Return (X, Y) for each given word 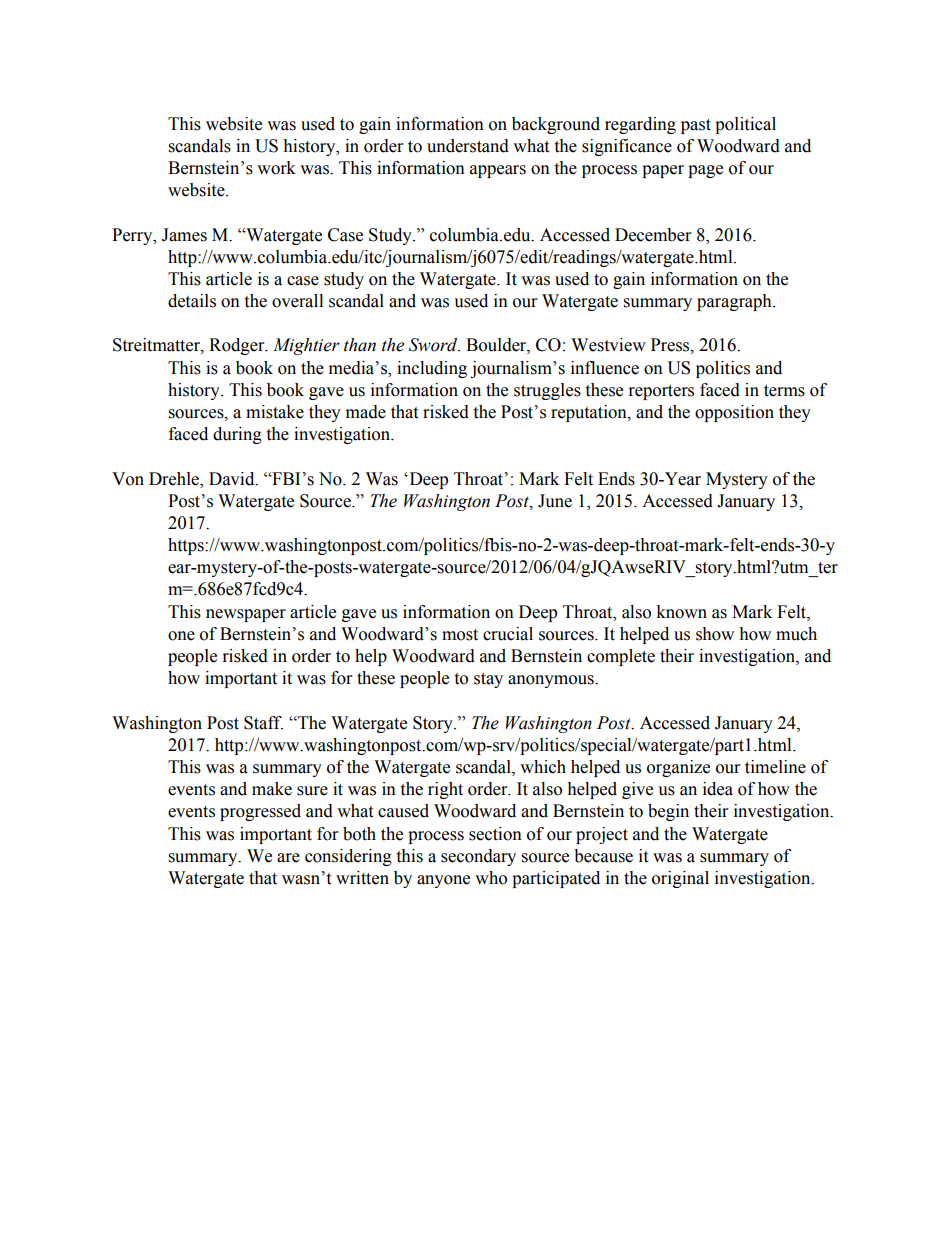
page (705, 171)
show (715, 634)
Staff (263, 723)
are (288, 858)
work (276, 168)
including (432, 369)
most (460, 635)
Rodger (238, 346)
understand (468, 146)
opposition (734, 413)
